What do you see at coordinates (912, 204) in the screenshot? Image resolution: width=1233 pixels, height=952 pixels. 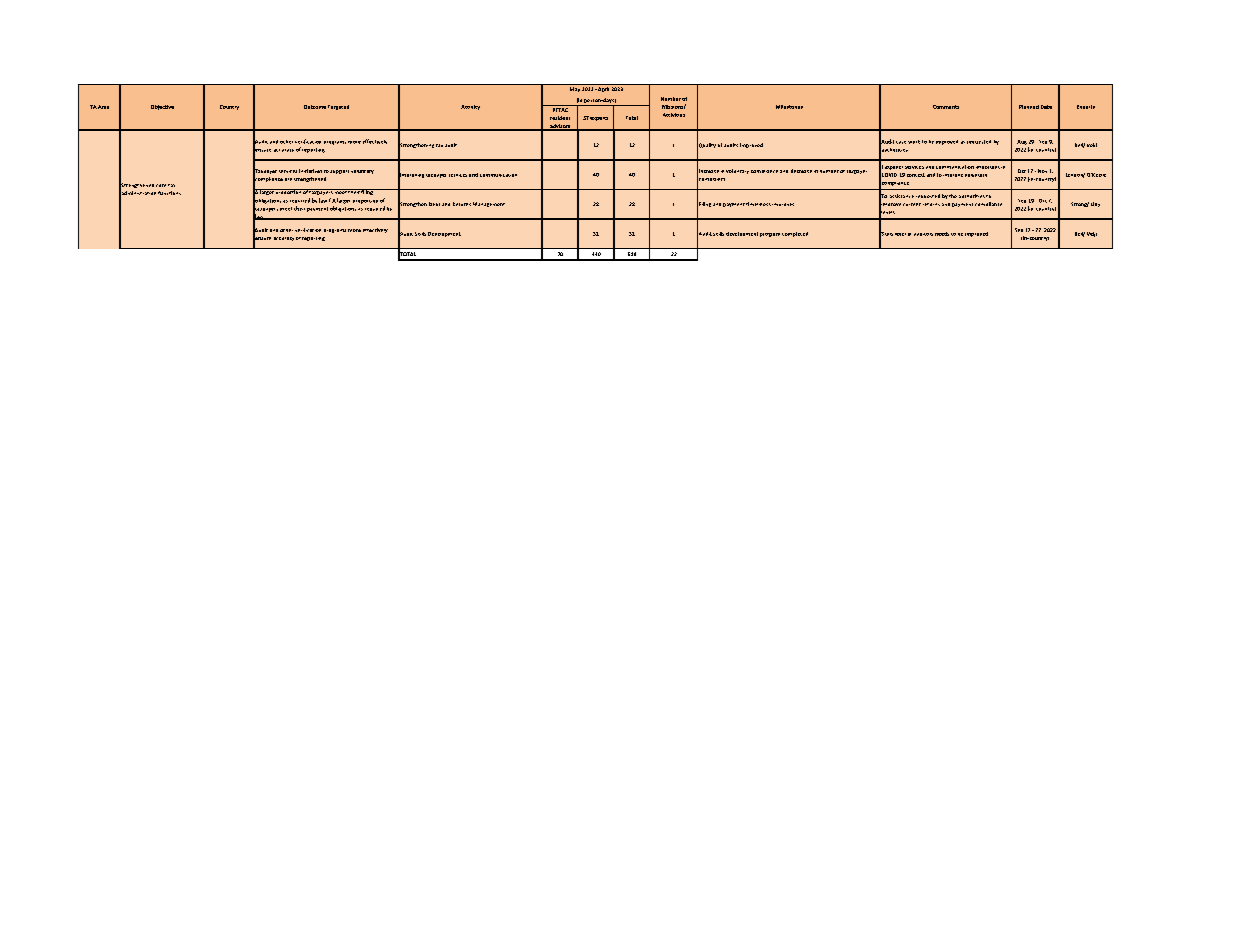 I see `current` at bounding box center [912, 204].
